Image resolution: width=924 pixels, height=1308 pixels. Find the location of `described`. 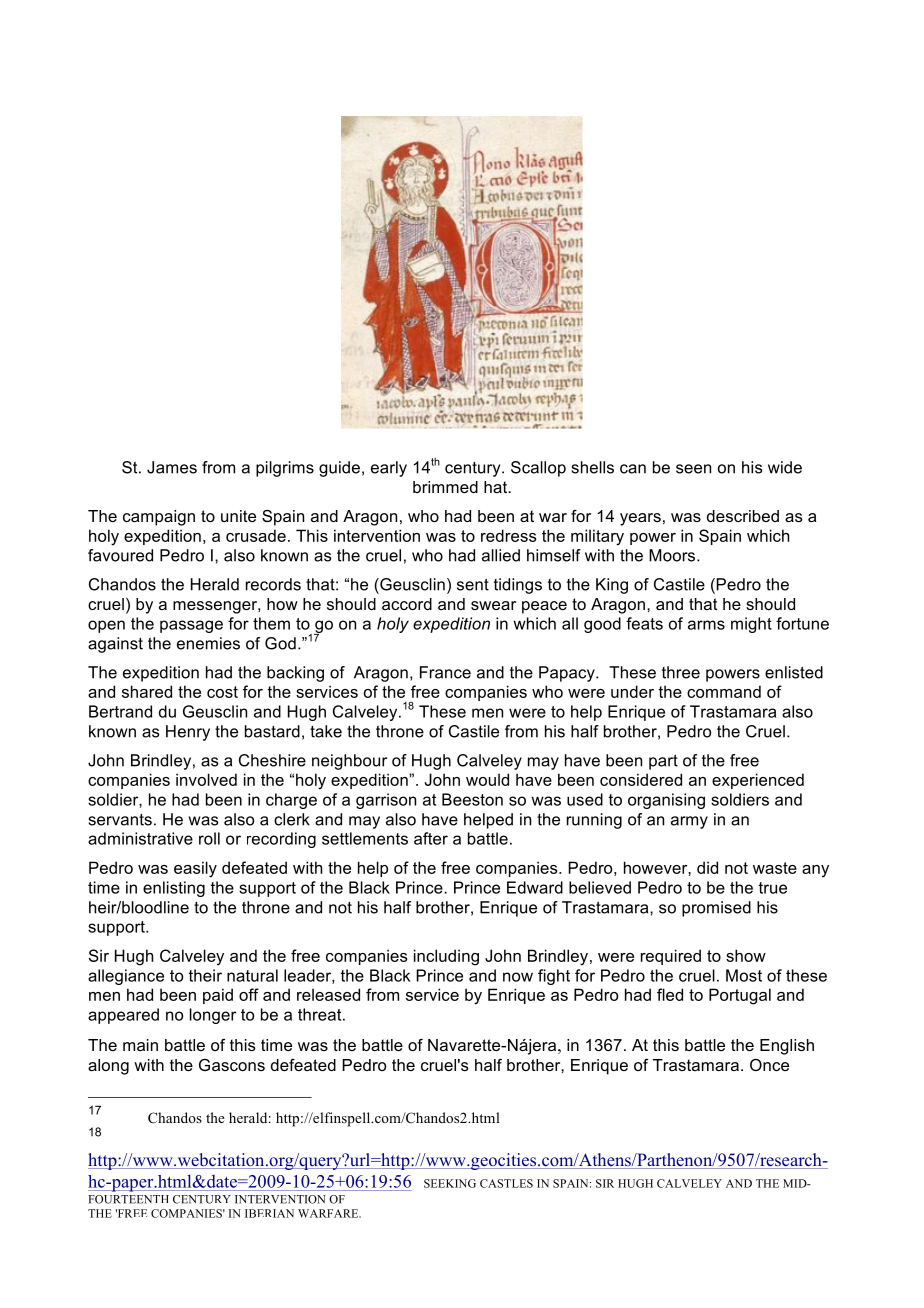

described is located at coordinates (743, 516).
